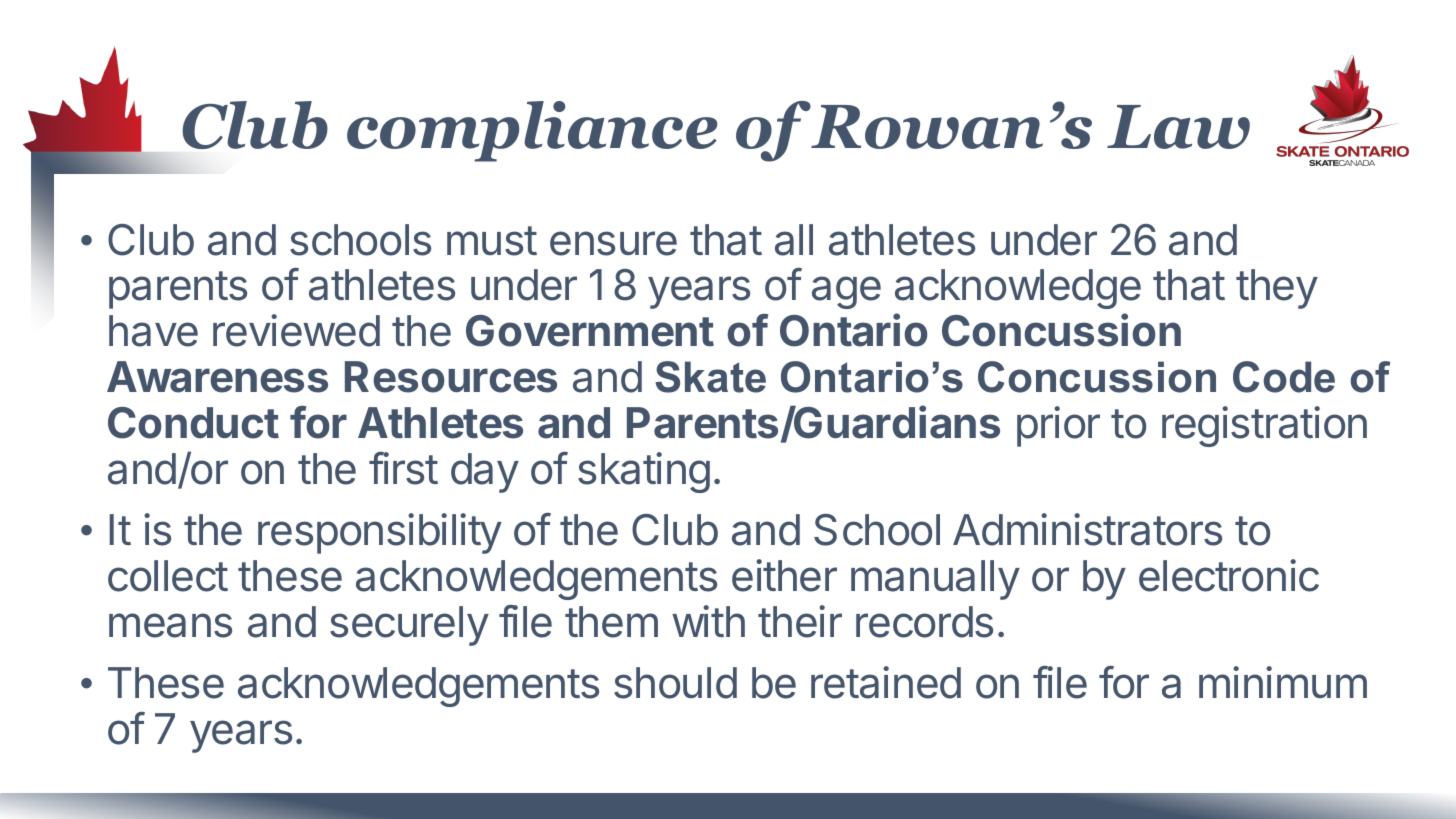  What do you see at coordinates (380, 533) in the screenshot?
I see `responsibility` at bounding box center [380, 533].
